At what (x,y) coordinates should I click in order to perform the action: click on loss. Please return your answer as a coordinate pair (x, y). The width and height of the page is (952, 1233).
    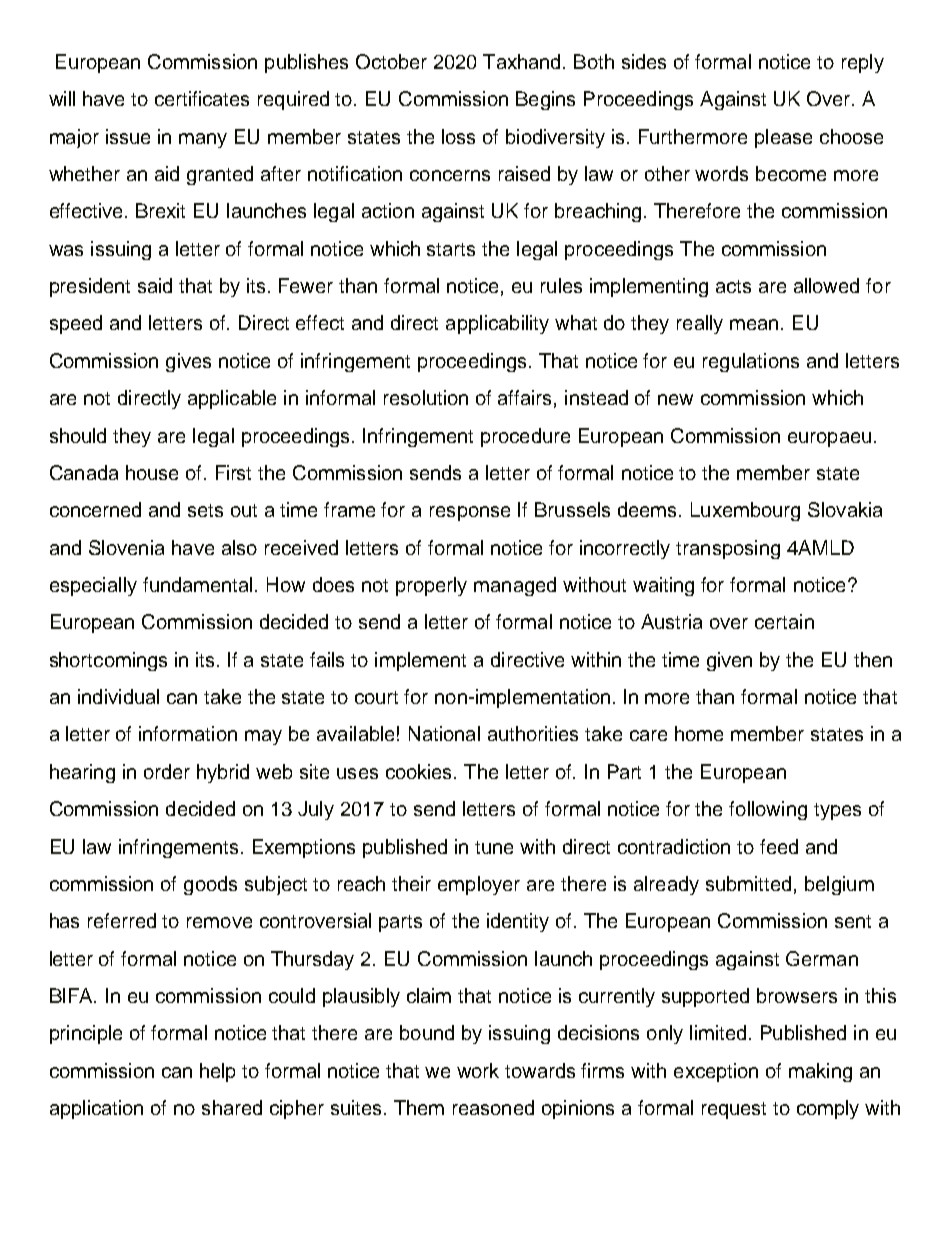
    Looking at the image, I should click on (458, 136).
